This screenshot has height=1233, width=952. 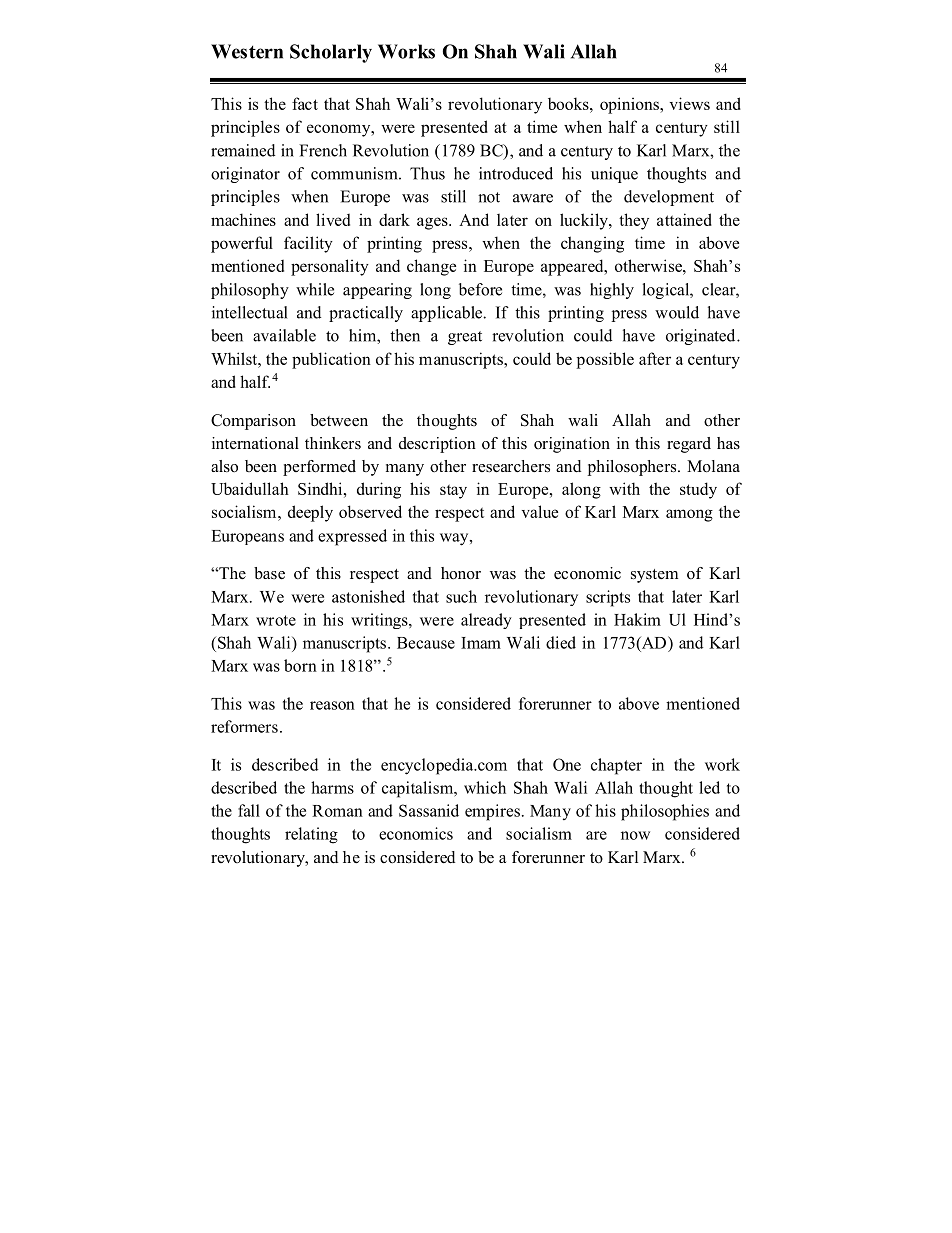 I want to click on description, so click(x=437, y=445).
